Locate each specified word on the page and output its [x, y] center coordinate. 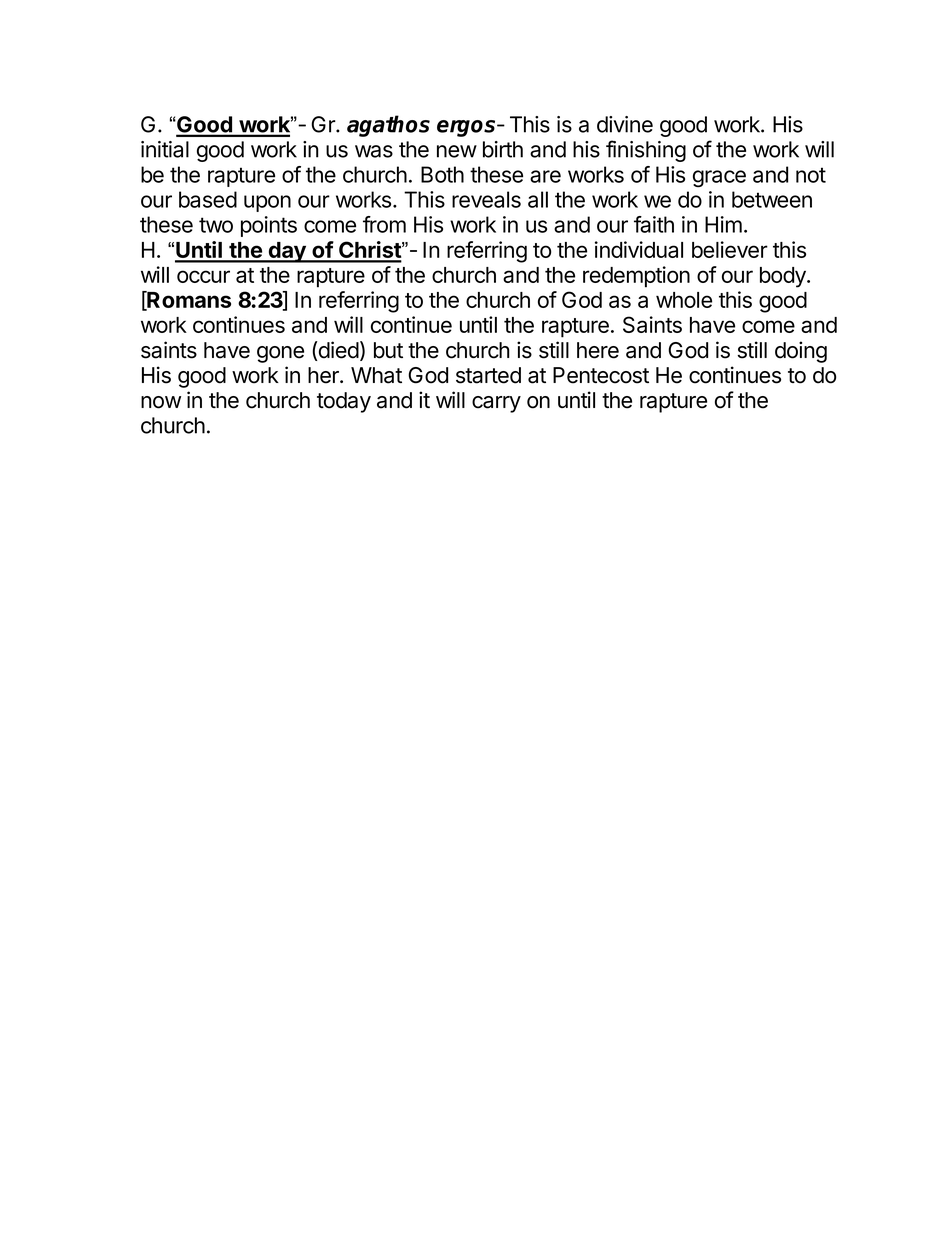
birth [503, 149]
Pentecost [601, 375]
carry [496, 404]
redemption [636, 277]
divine [625, 124]
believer [730, 249]
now [161, 402]
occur [203, 276]
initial [165, 149]
